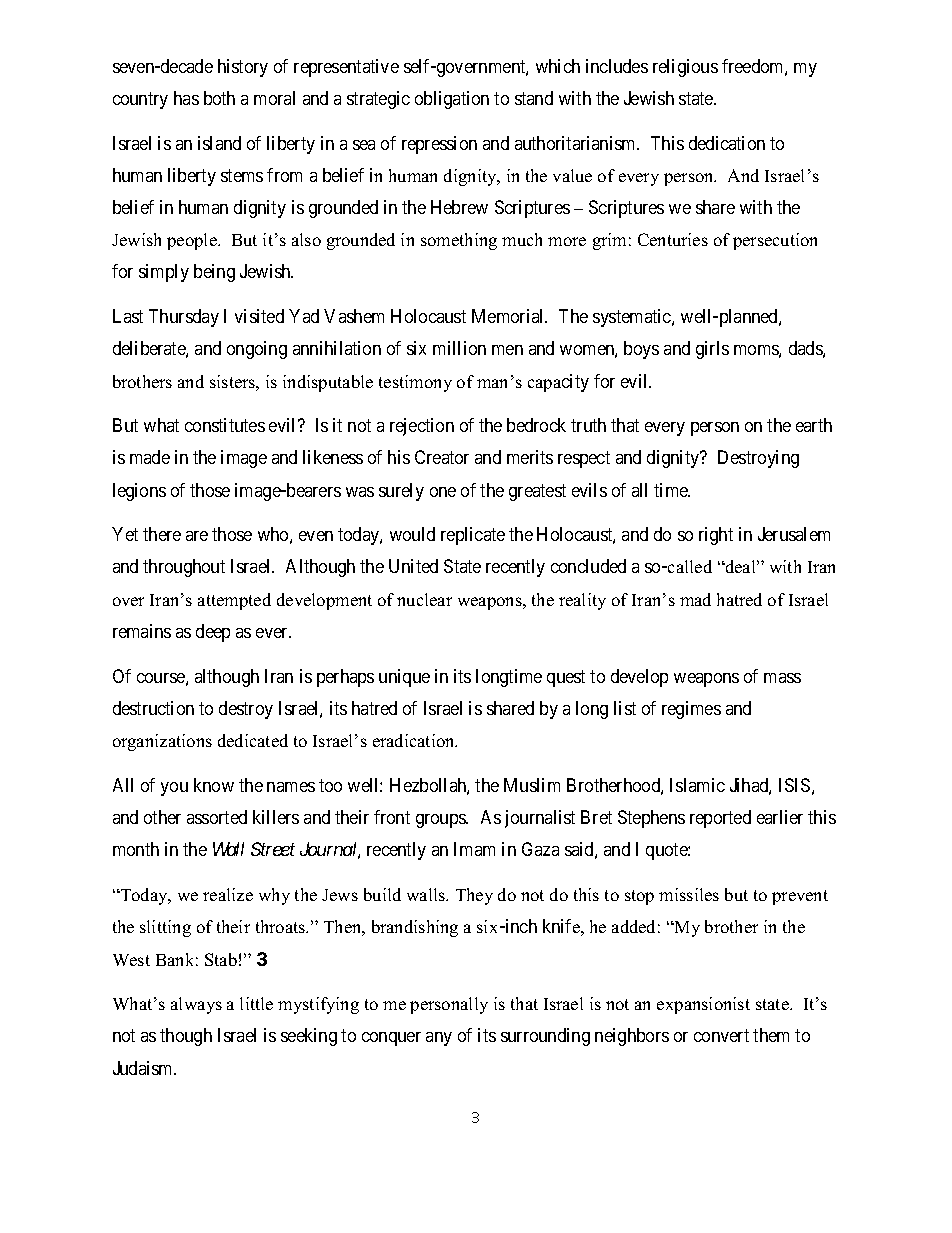 The width and height of the screenshot is (952, 1233). Describe the element at coordinates (219, 98) in the screenshot. I see `both` at that location.
